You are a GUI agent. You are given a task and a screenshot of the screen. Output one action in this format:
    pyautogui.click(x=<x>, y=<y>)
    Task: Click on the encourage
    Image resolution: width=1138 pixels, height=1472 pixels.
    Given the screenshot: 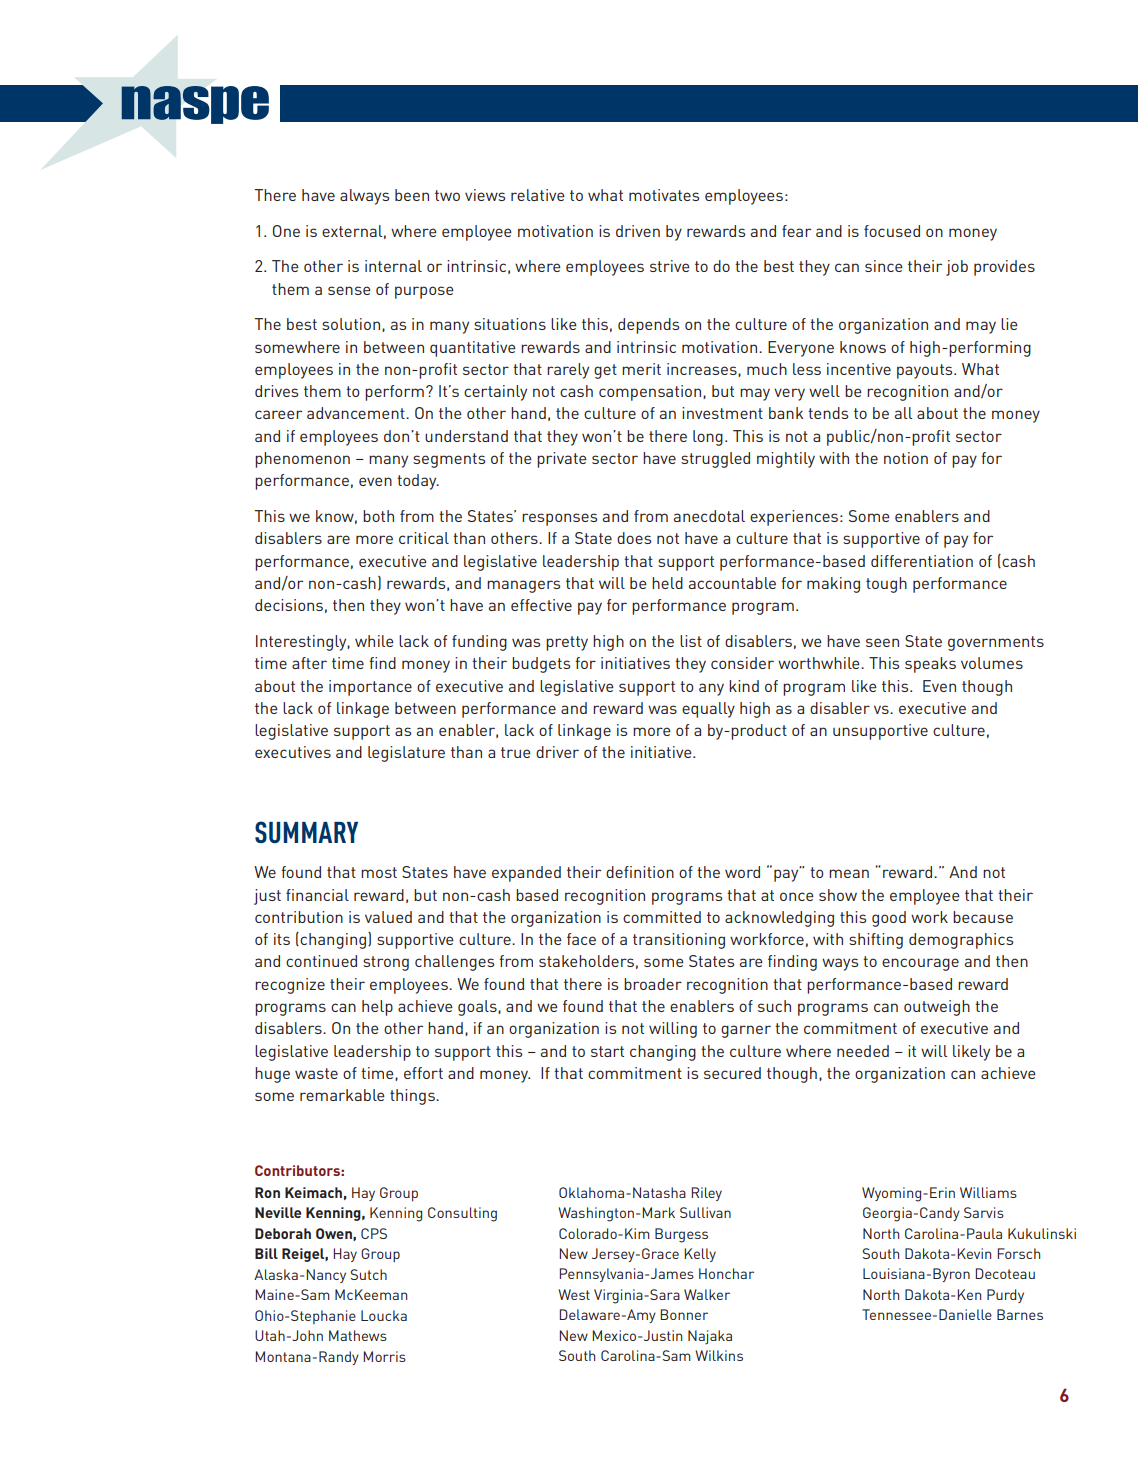 What is the action you would take?
    pyautogui.click(x=920, y=964)
